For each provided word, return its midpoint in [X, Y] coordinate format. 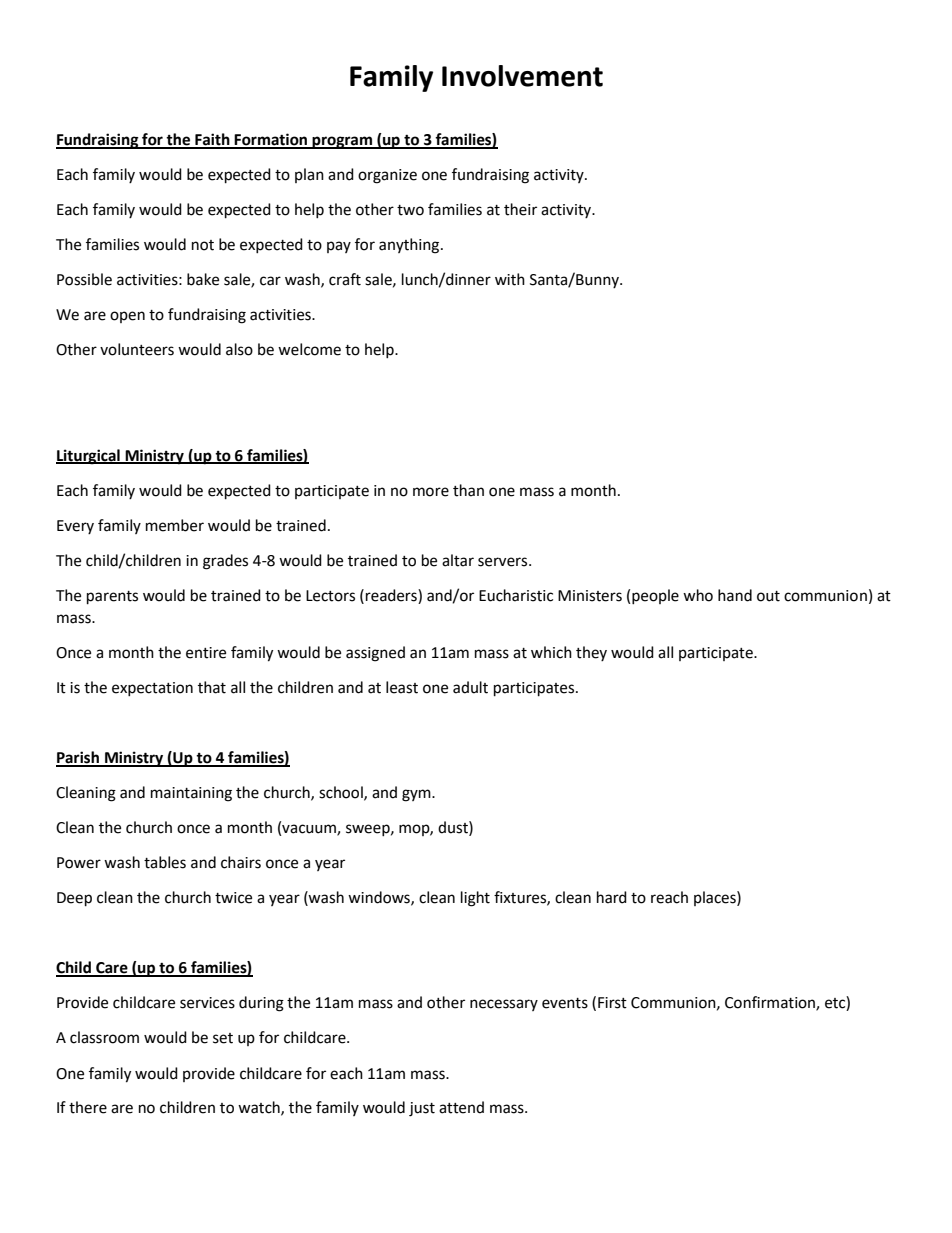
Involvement [522, 76]
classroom [104, 1037]
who [698, 595]
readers [392, 595]
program [342, 142]
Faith [212, 140]
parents [112, 598]
